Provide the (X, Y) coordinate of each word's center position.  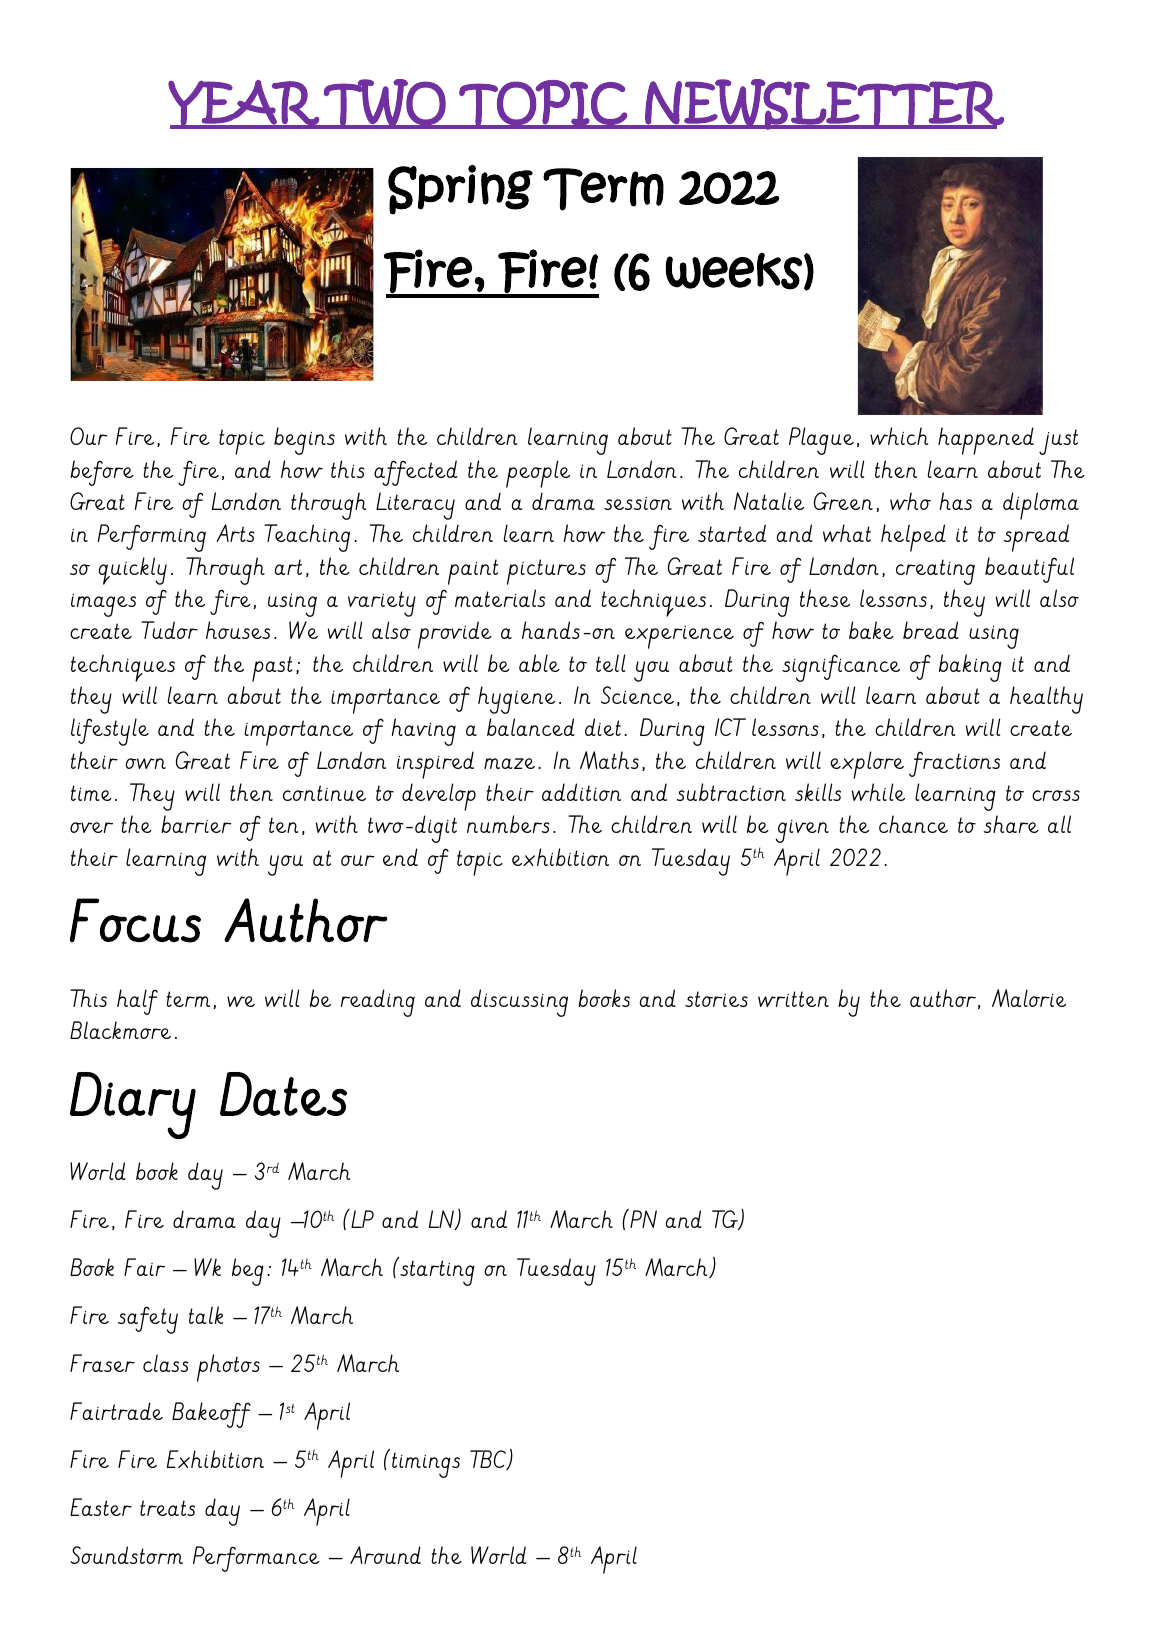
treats (167, 1508)
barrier (196, 824)
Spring (460, 190)
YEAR (244, 104)
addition (581, 792)
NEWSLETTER (823, 104)
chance (913, 824)
